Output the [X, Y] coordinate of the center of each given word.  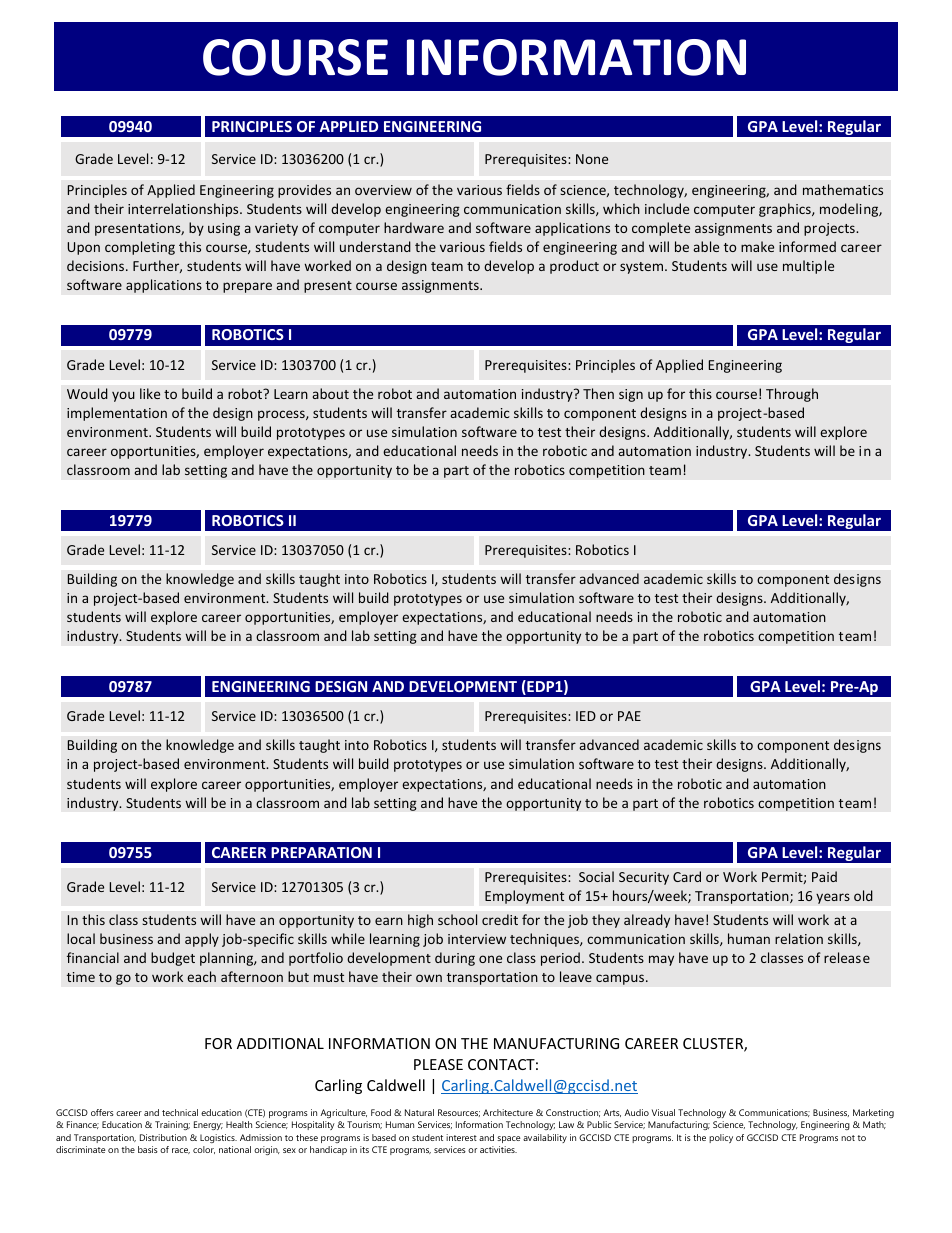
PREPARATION [321, 852]
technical [180, 1112]
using [224, 229]
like [150, 393]
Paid [824, 876]
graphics [786, 210]
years [833, 898]
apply [202, 940]
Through [792, 395]
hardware [414, 227]
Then [598, 393]
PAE [629, 716]
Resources [459, 1113]
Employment [524, 897]
